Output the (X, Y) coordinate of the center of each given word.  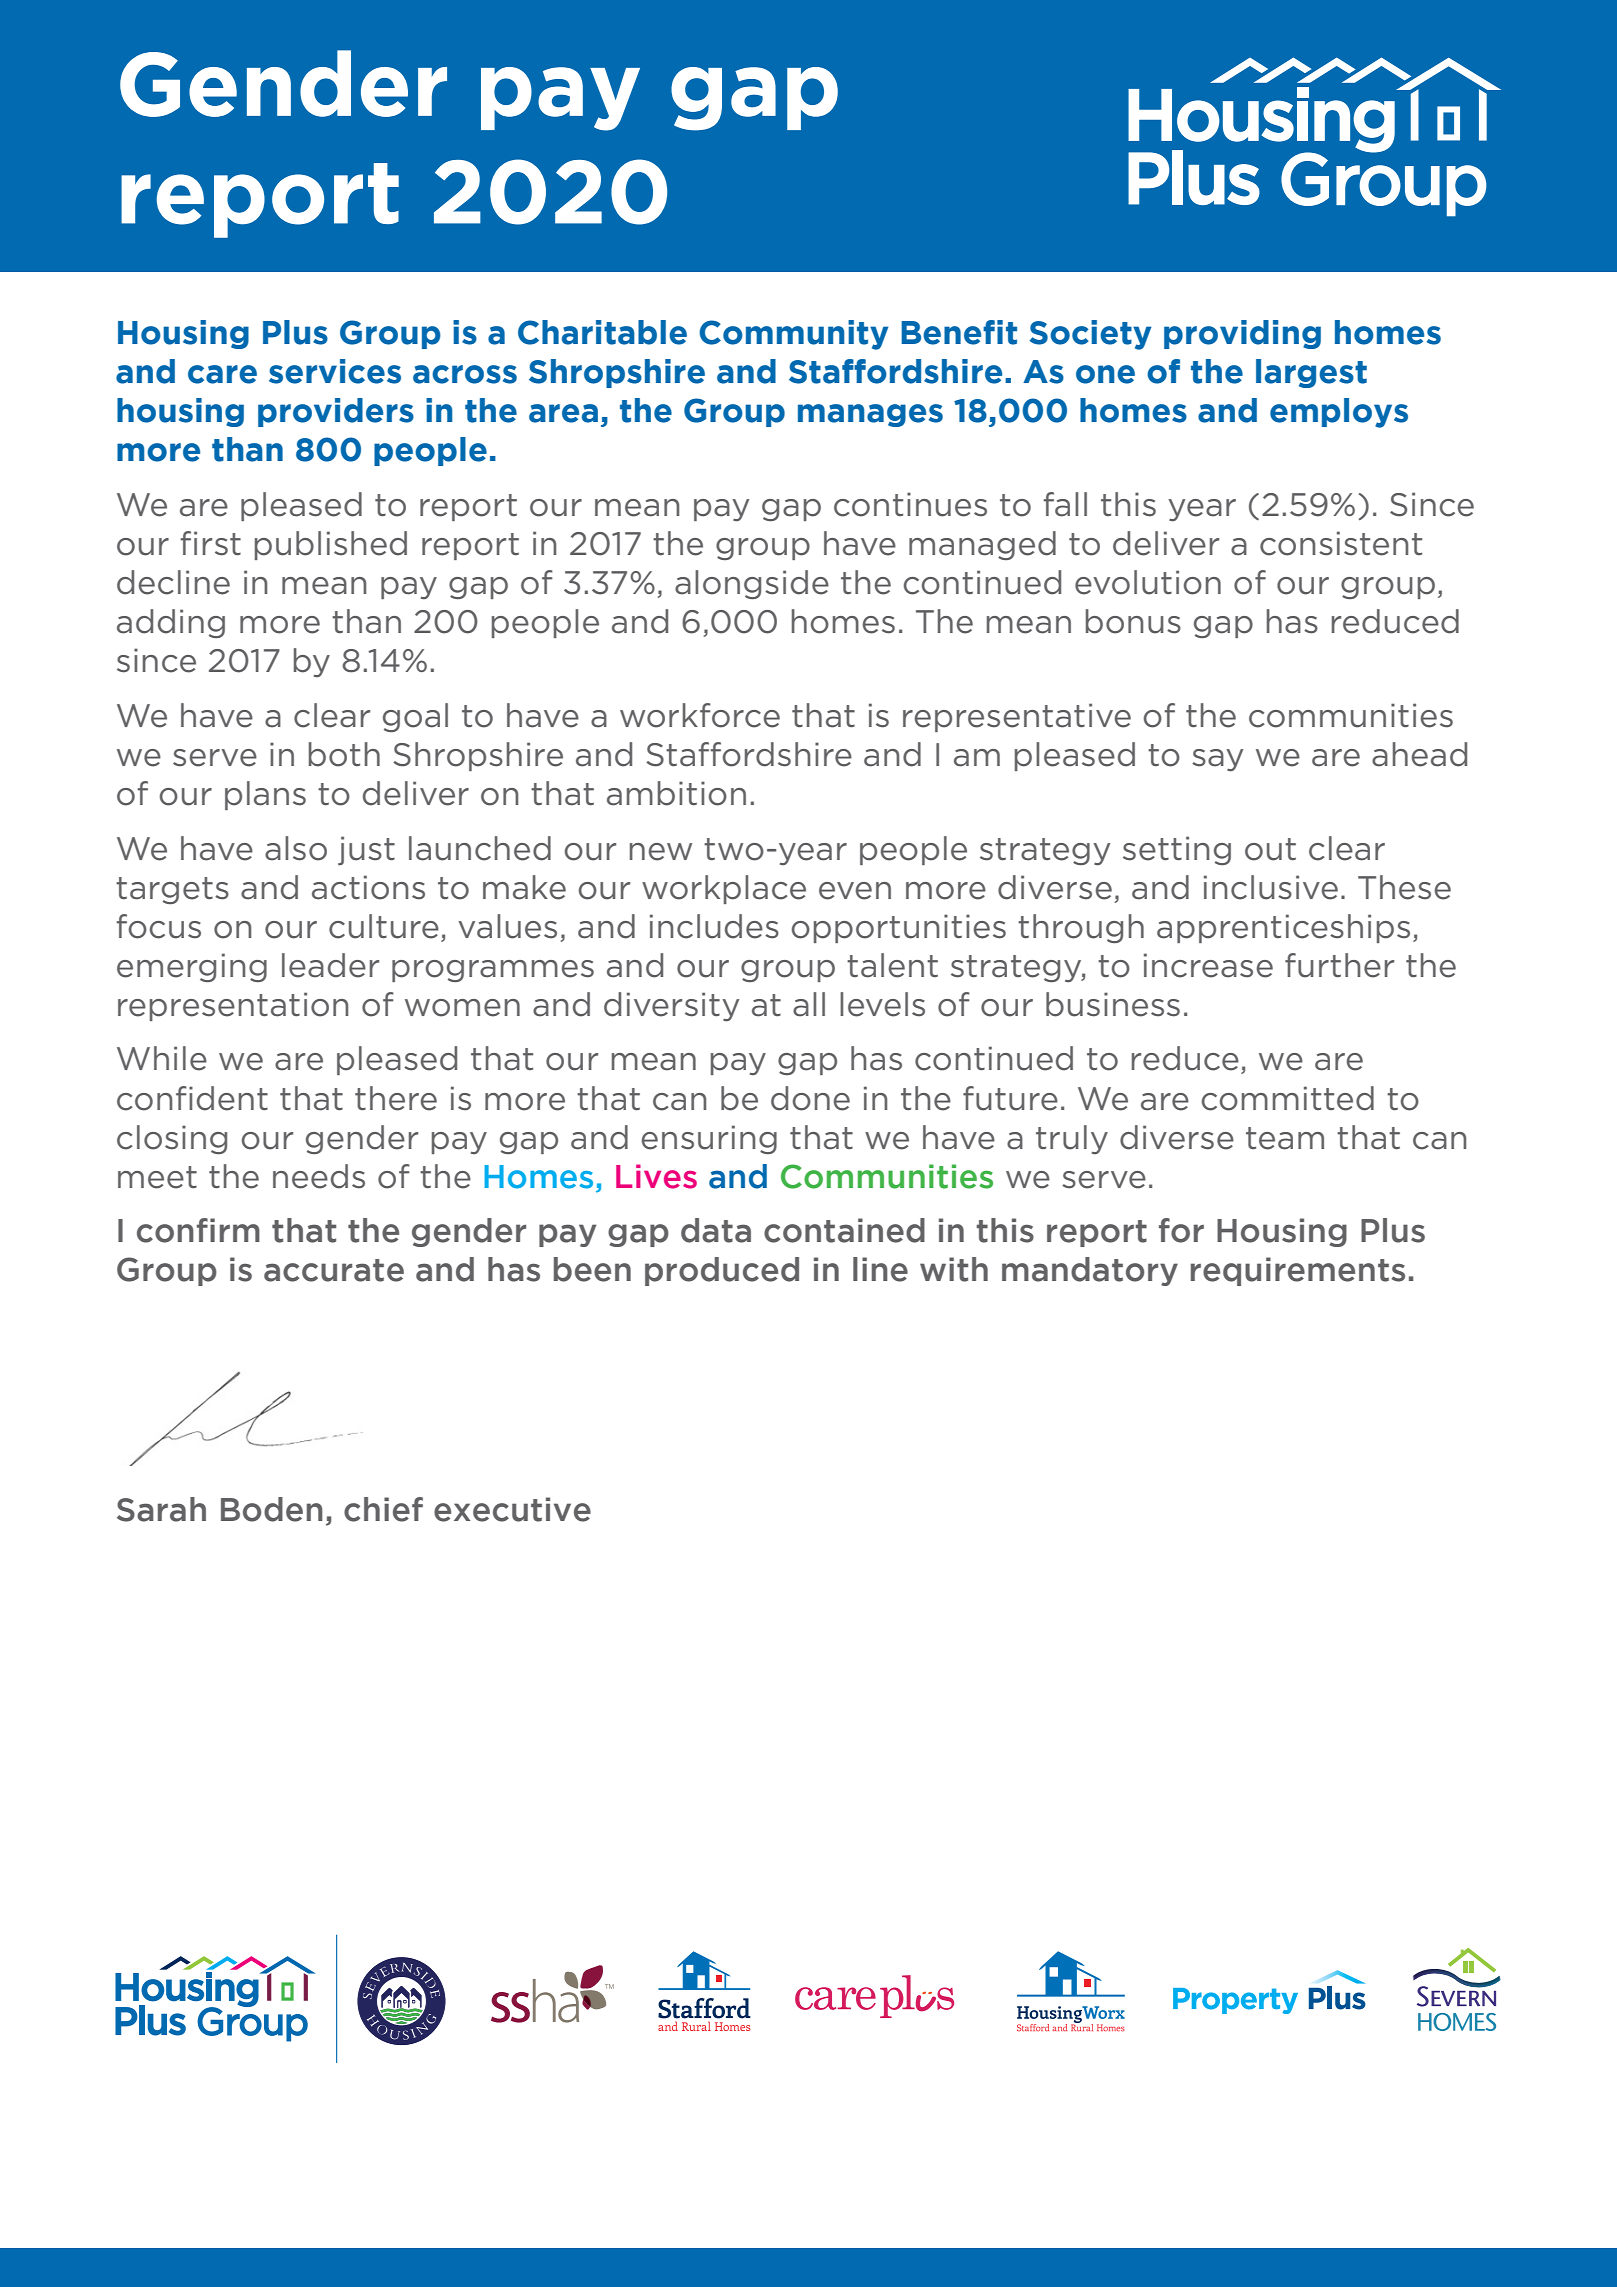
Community (793, 335)
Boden (272, 1509)
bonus (1133, 621)
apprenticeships (1283, 928)
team (1285, 1138)
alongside (752, 584)
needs (319, 1176)
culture (384, 926)
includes (714, 926)
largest (1311, 373)
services (335, 371)
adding (171, 623)
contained (844, 1230)
